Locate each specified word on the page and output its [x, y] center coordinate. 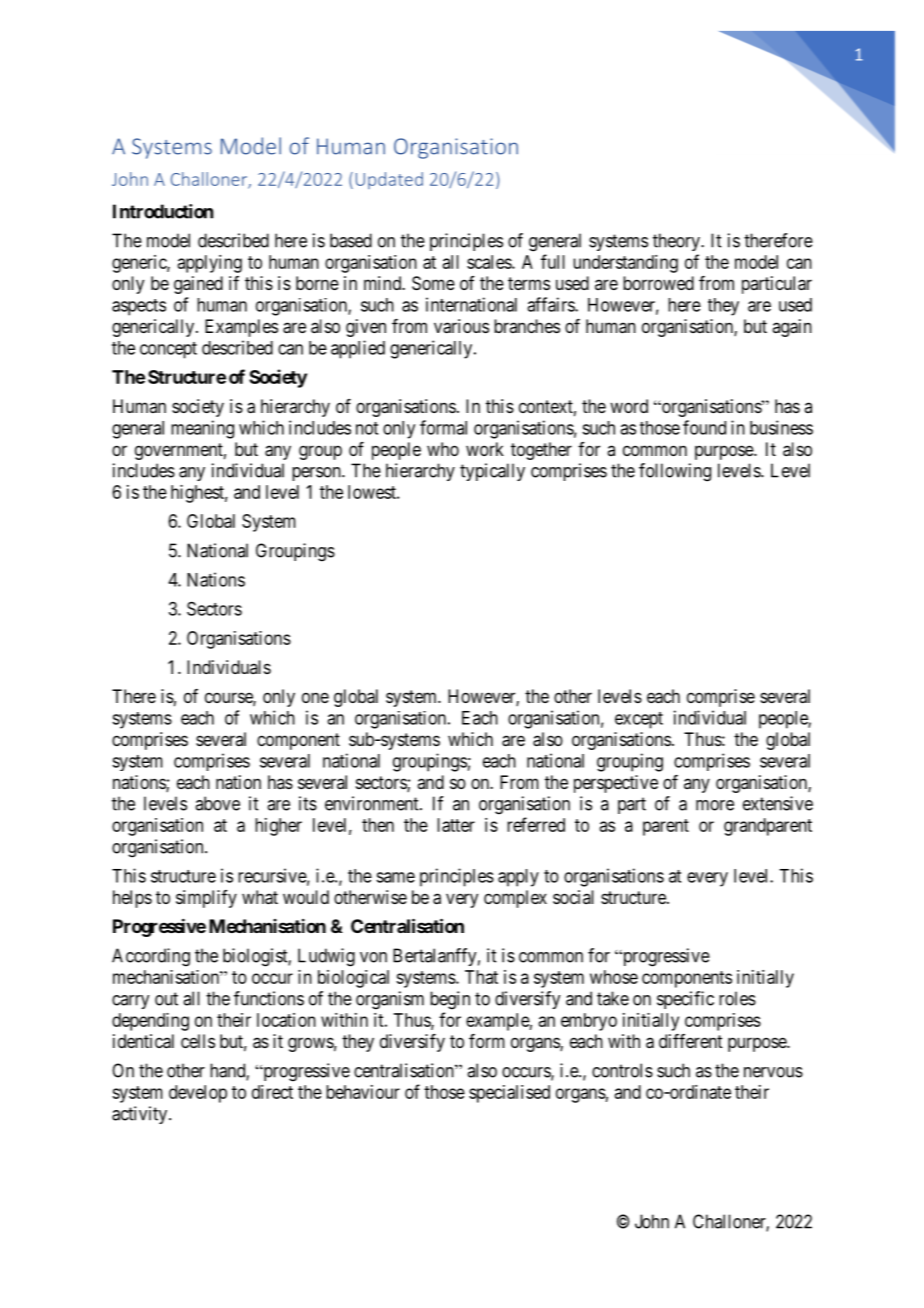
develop [198, 1094]
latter [456, 825]
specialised [509, 1094]
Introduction [163, 211]
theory [677, 242]
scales [490, 262]
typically [492, 472]
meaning [202, 429]
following [675, 472]
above [217, 803]
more [715, 805]
